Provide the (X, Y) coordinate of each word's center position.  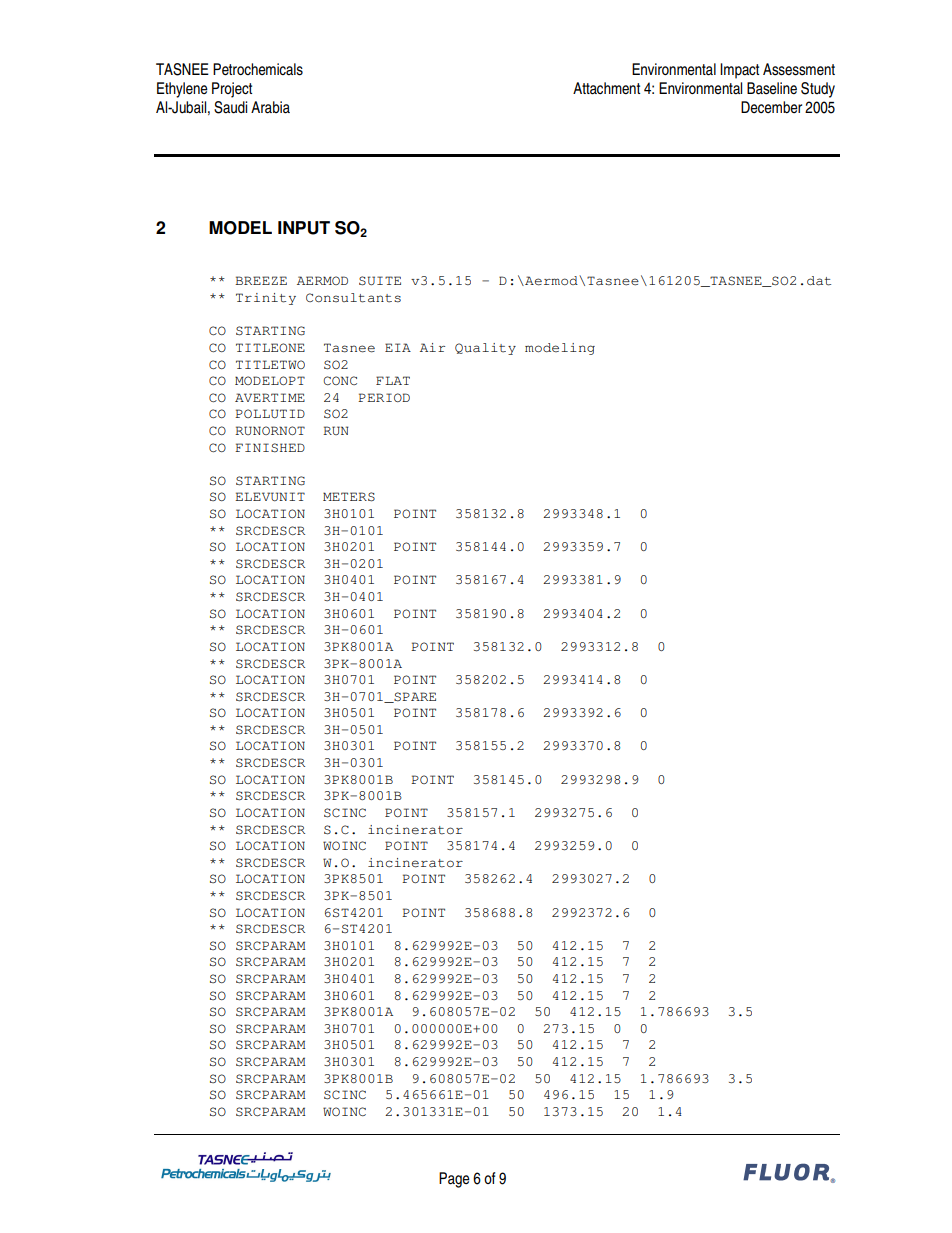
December (771, 107)
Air (432, 347)
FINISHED (270, 448)
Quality (485, 349)
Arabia (270, 107)
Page (454, 1180)
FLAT (393, 380)
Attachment (606, 88)
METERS (349, 497)
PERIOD (384, 397)
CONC (340, 380)
